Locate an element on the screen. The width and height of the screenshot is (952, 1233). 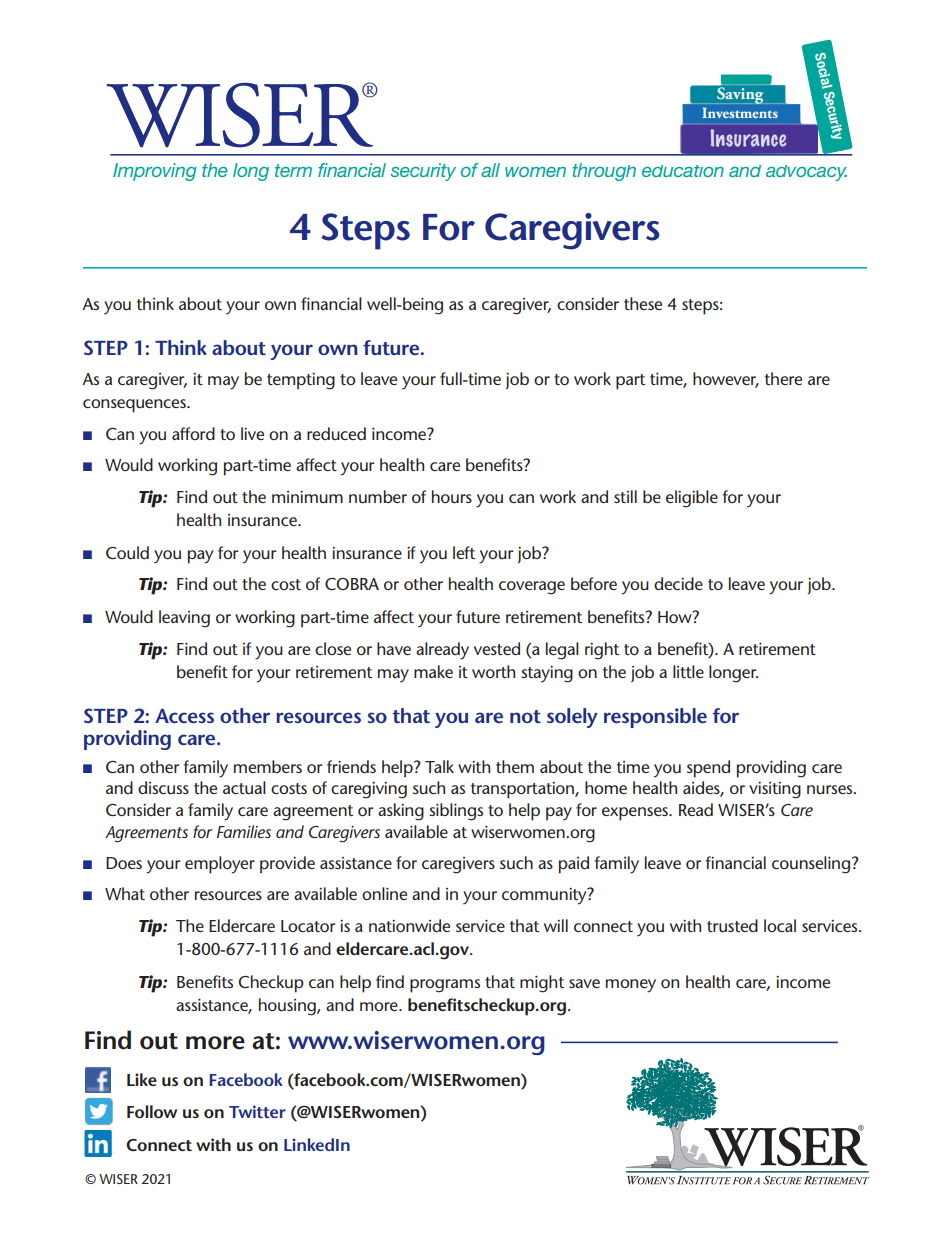
hours is located at coordinates (452, 496).
